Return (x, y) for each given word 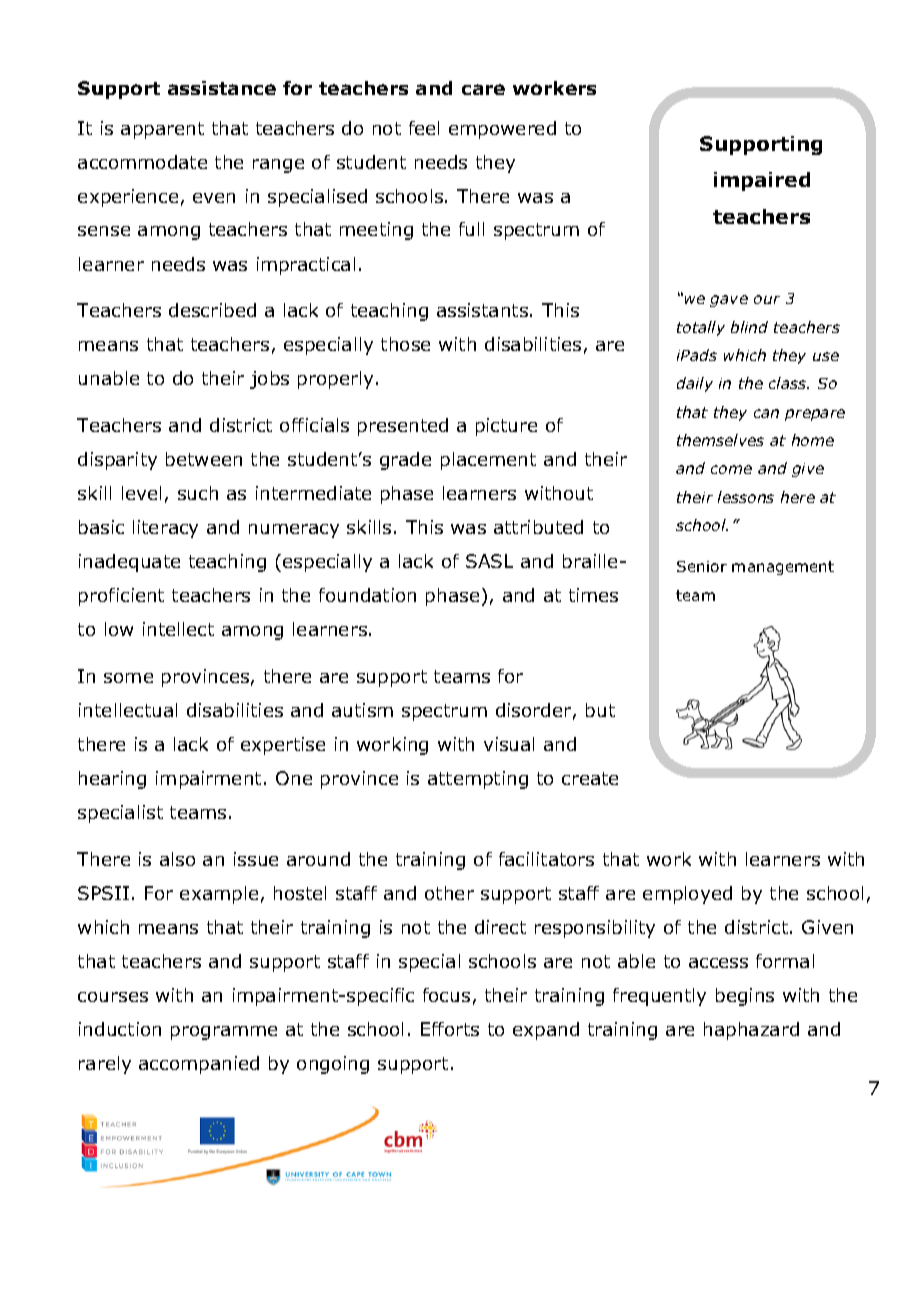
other (449, 893)
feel (424, 128)
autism (362, 710)
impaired (762, 181)
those (405, 344)
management (783, 568)
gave (729, 301)
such (198, 493)
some (128, 678)
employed (687, 895)
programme (224, 1033)
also (177, 859)
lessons (746, 497)
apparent (162, 130)
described (212, 310)
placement (488, 461)
